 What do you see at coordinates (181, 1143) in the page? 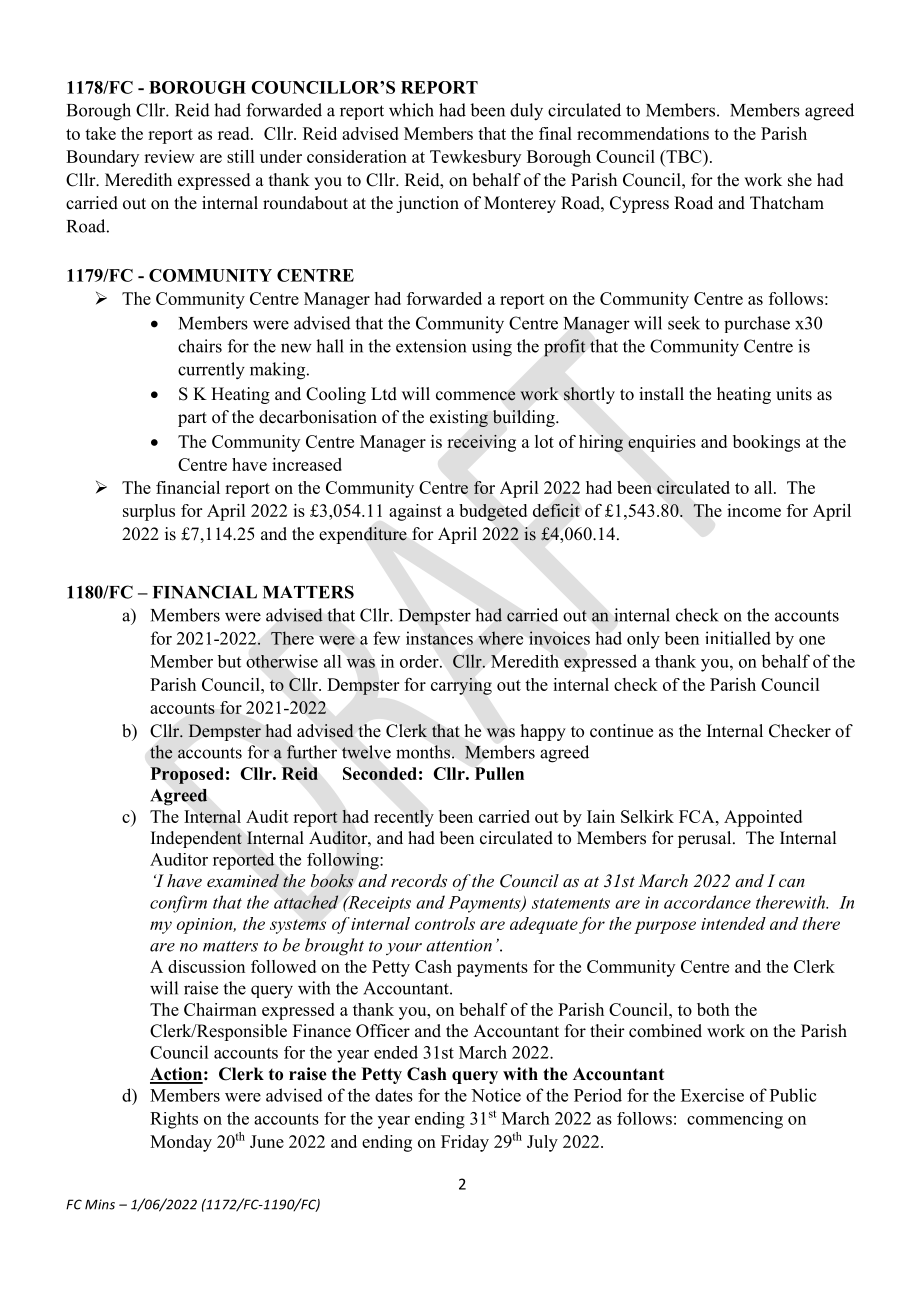
I see `Monday` at bounding box center [181, 1143].
